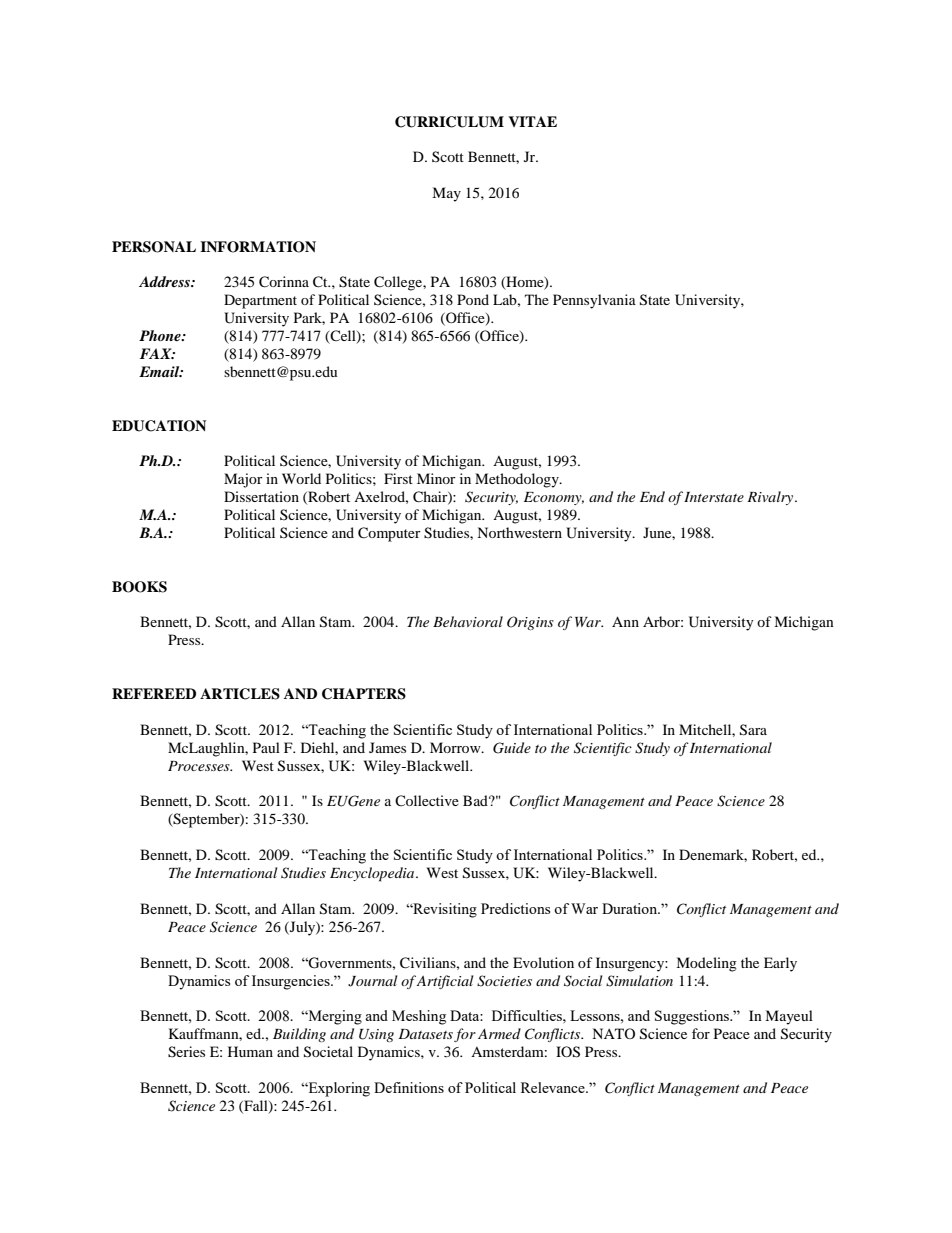 The width and height of the page is (952, 1233). Describe the element at coordinates (532, 121) in the page. I see `VITAE` at that location.
